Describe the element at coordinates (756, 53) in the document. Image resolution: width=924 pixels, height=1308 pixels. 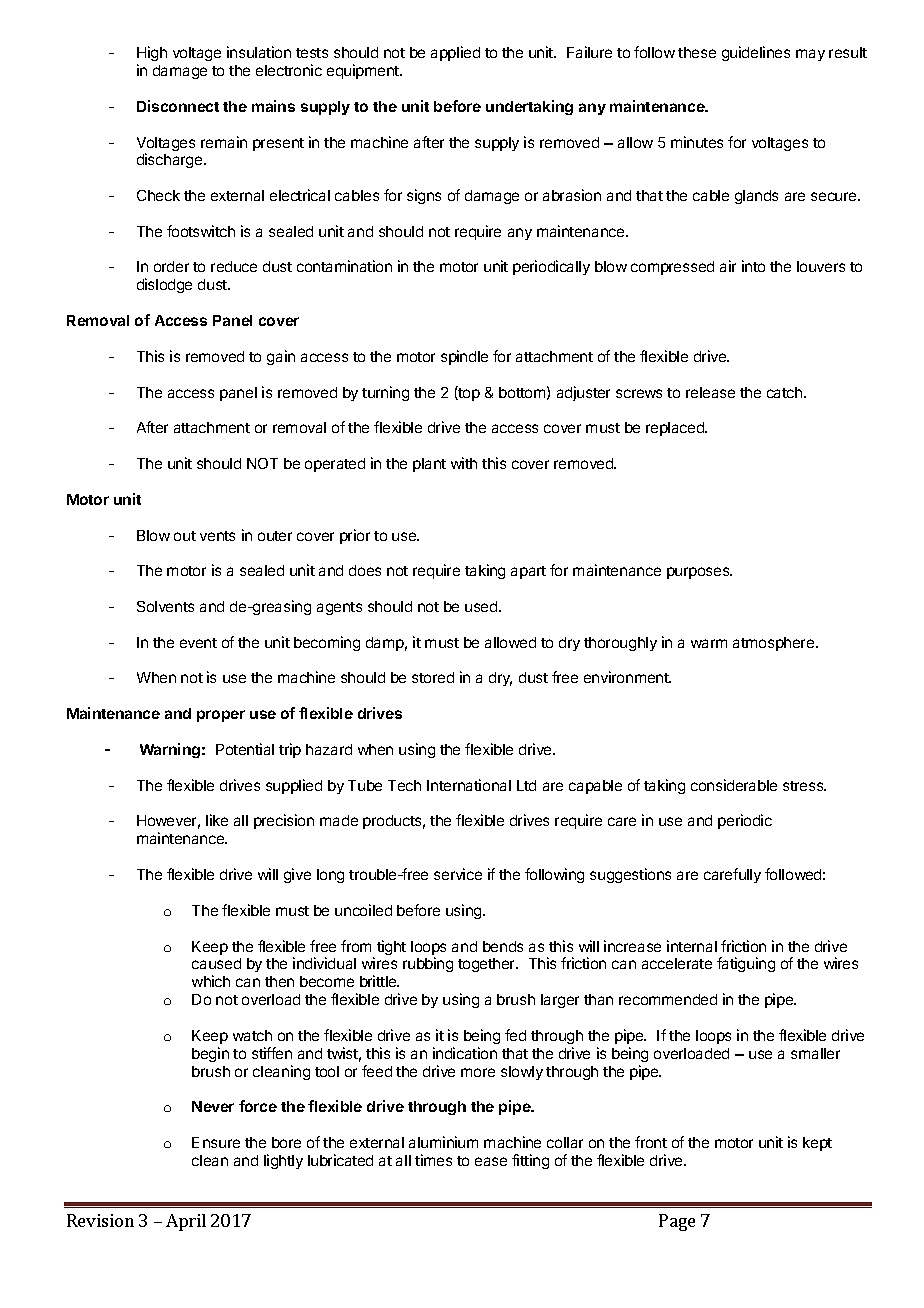
I see `guidelines` at that location.
